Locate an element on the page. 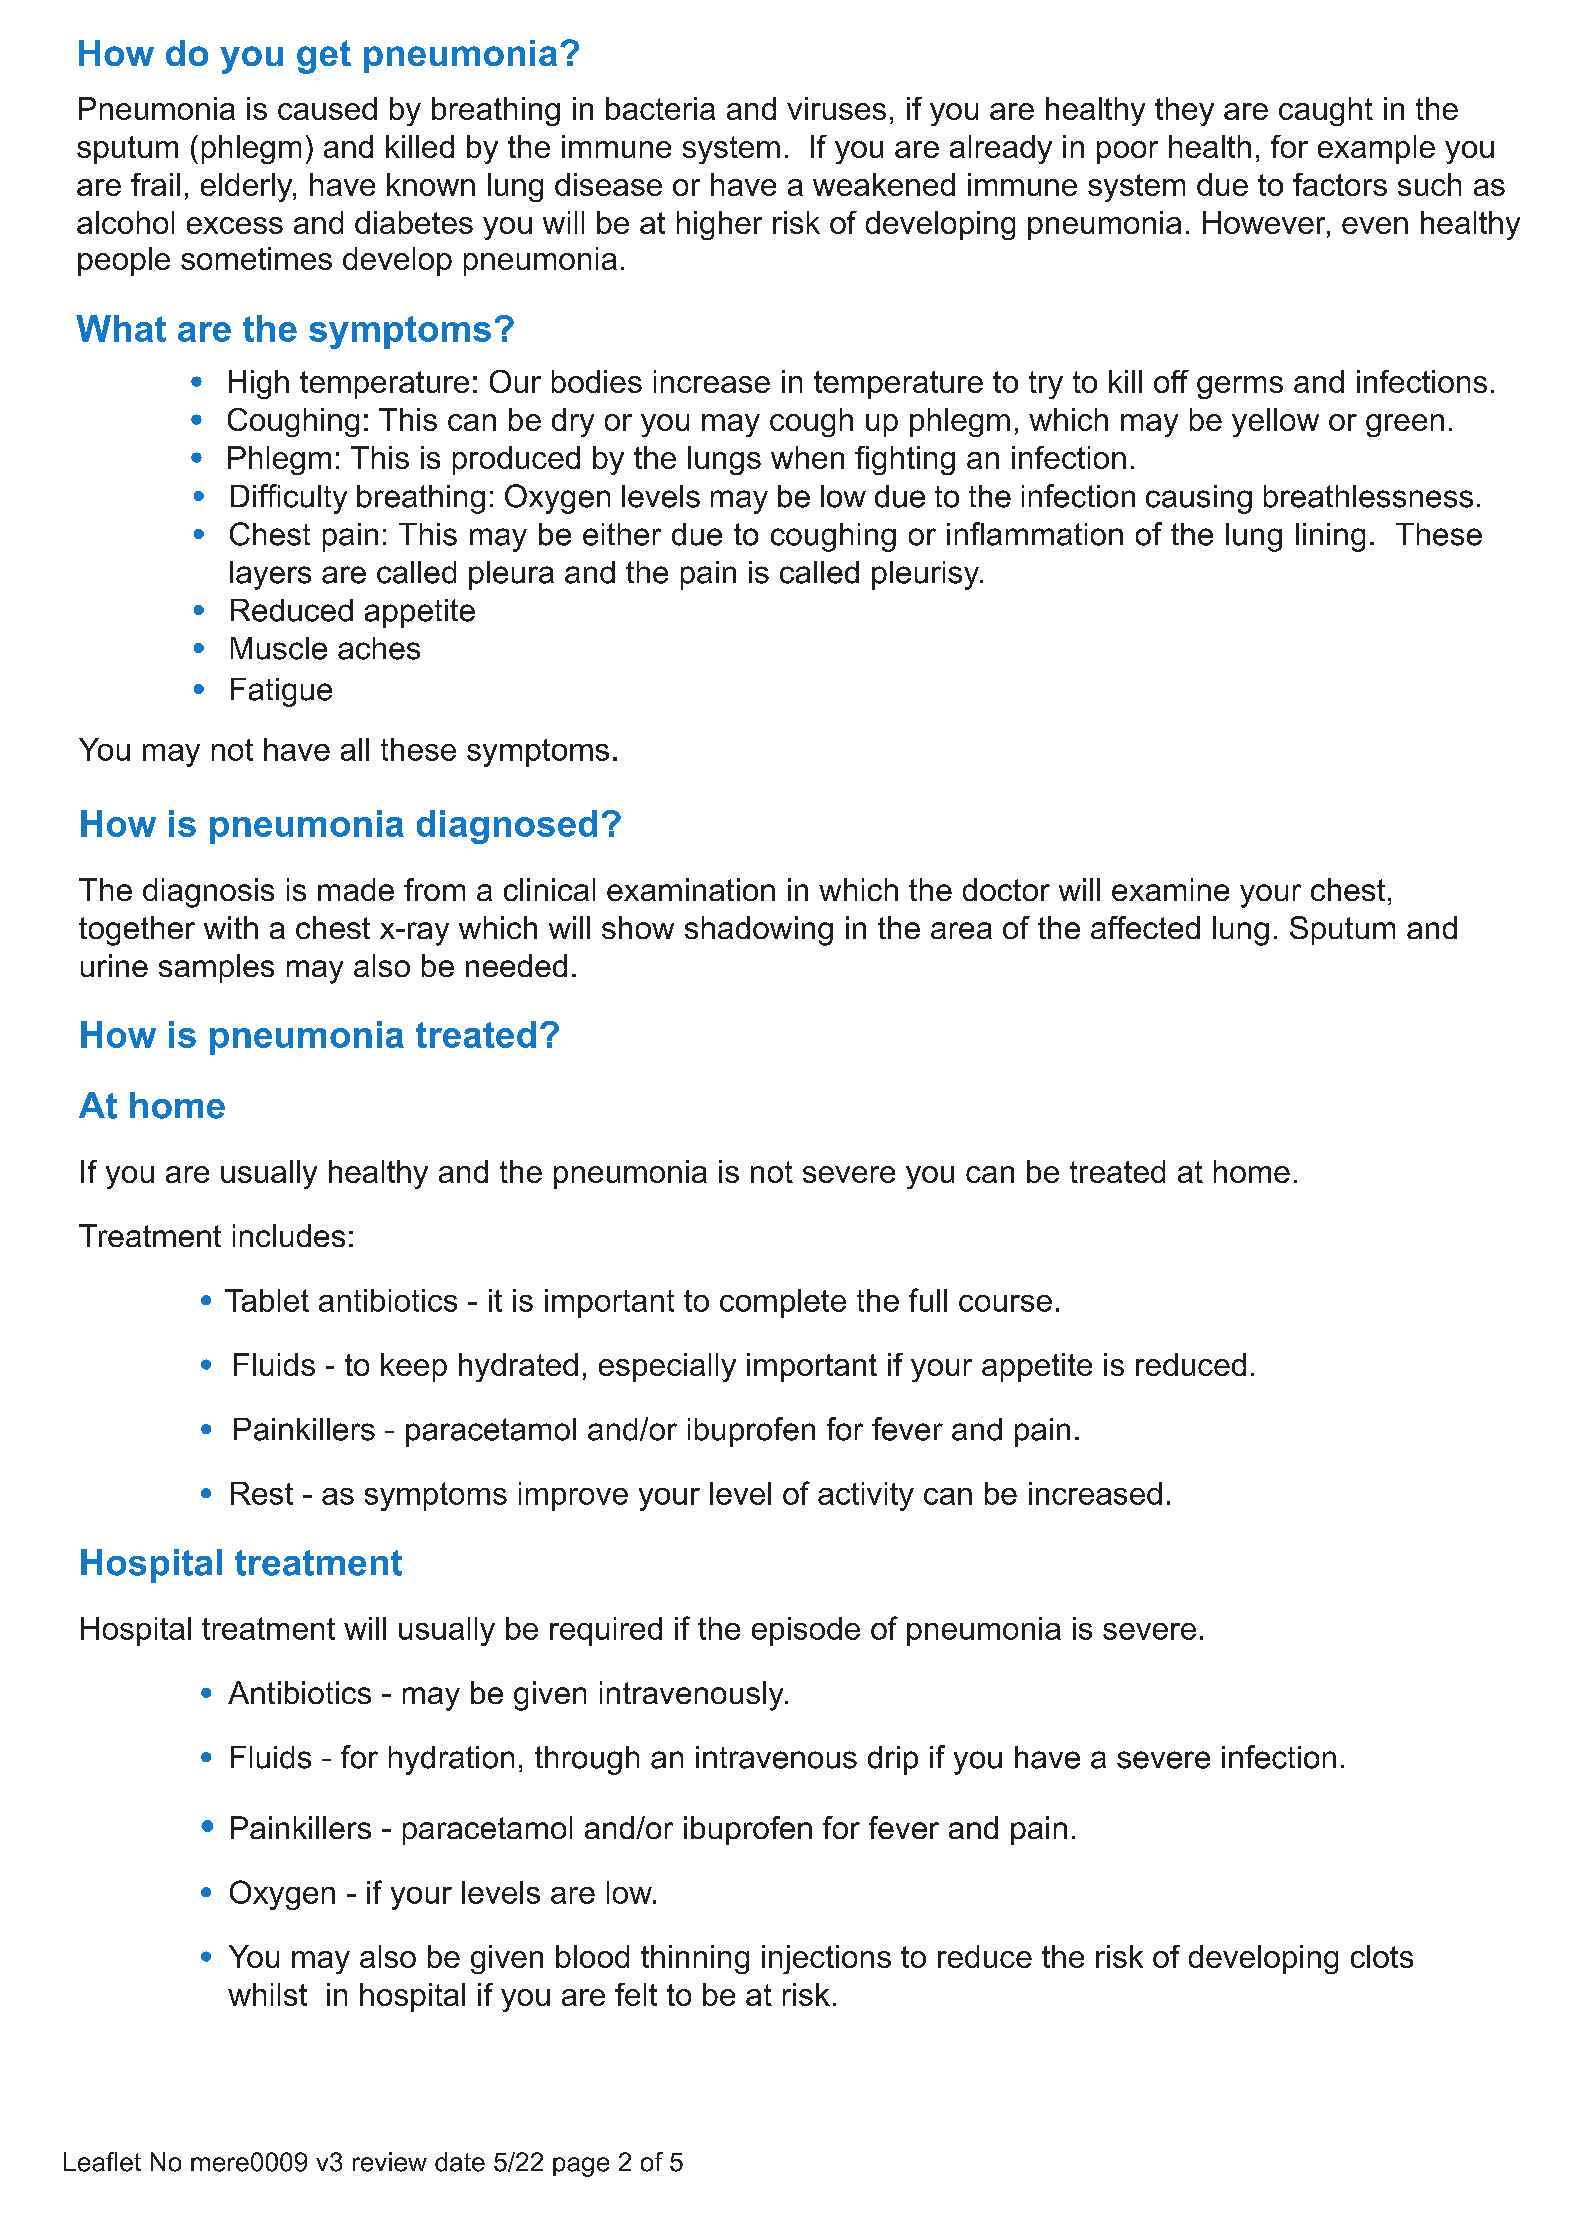 The image size is (1570, 2221). However is located at coordinates (1265, 224).
